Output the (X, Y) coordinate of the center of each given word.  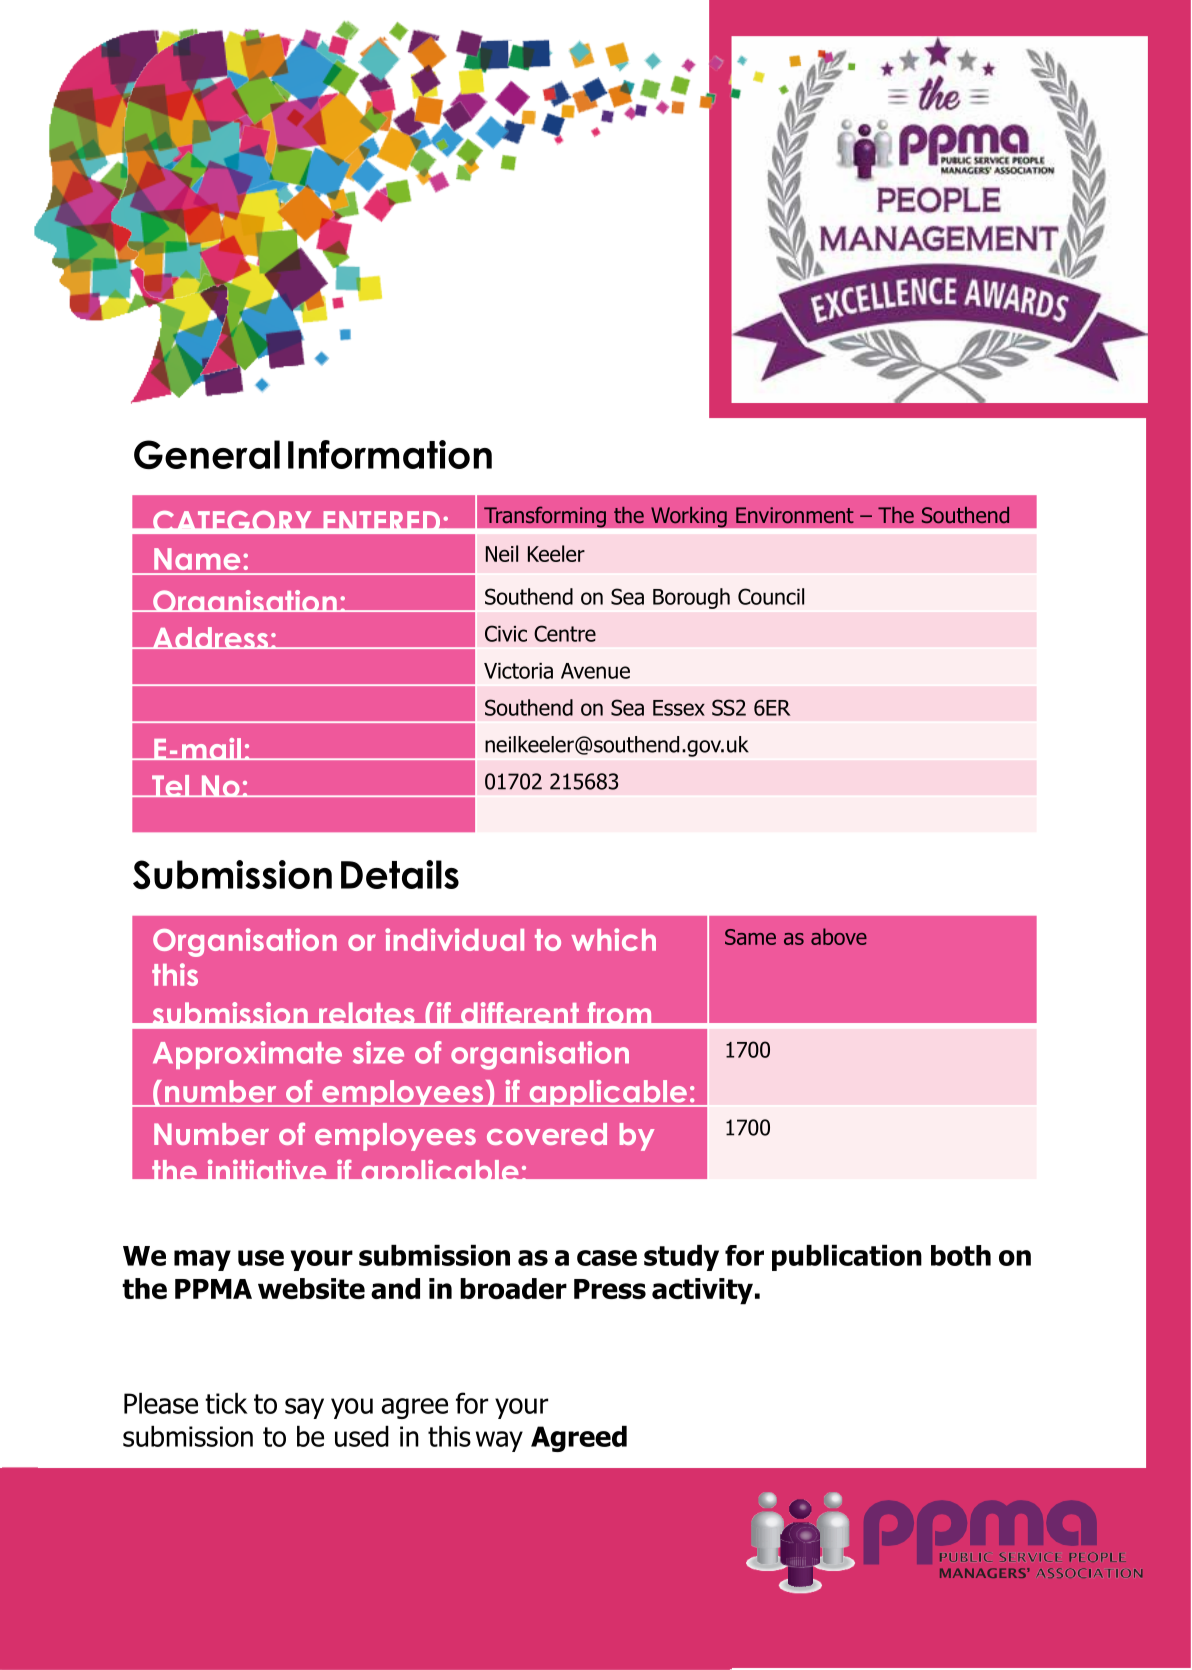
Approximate (247, 1055)
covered (547, 1134)
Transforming (545, 517)
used (362, 1436)
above (839, 936)
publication (847, 1258)
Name (197, 559)
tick (226, 1403)
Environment (795, 515)
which (614, 939)
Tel (171, 786)
